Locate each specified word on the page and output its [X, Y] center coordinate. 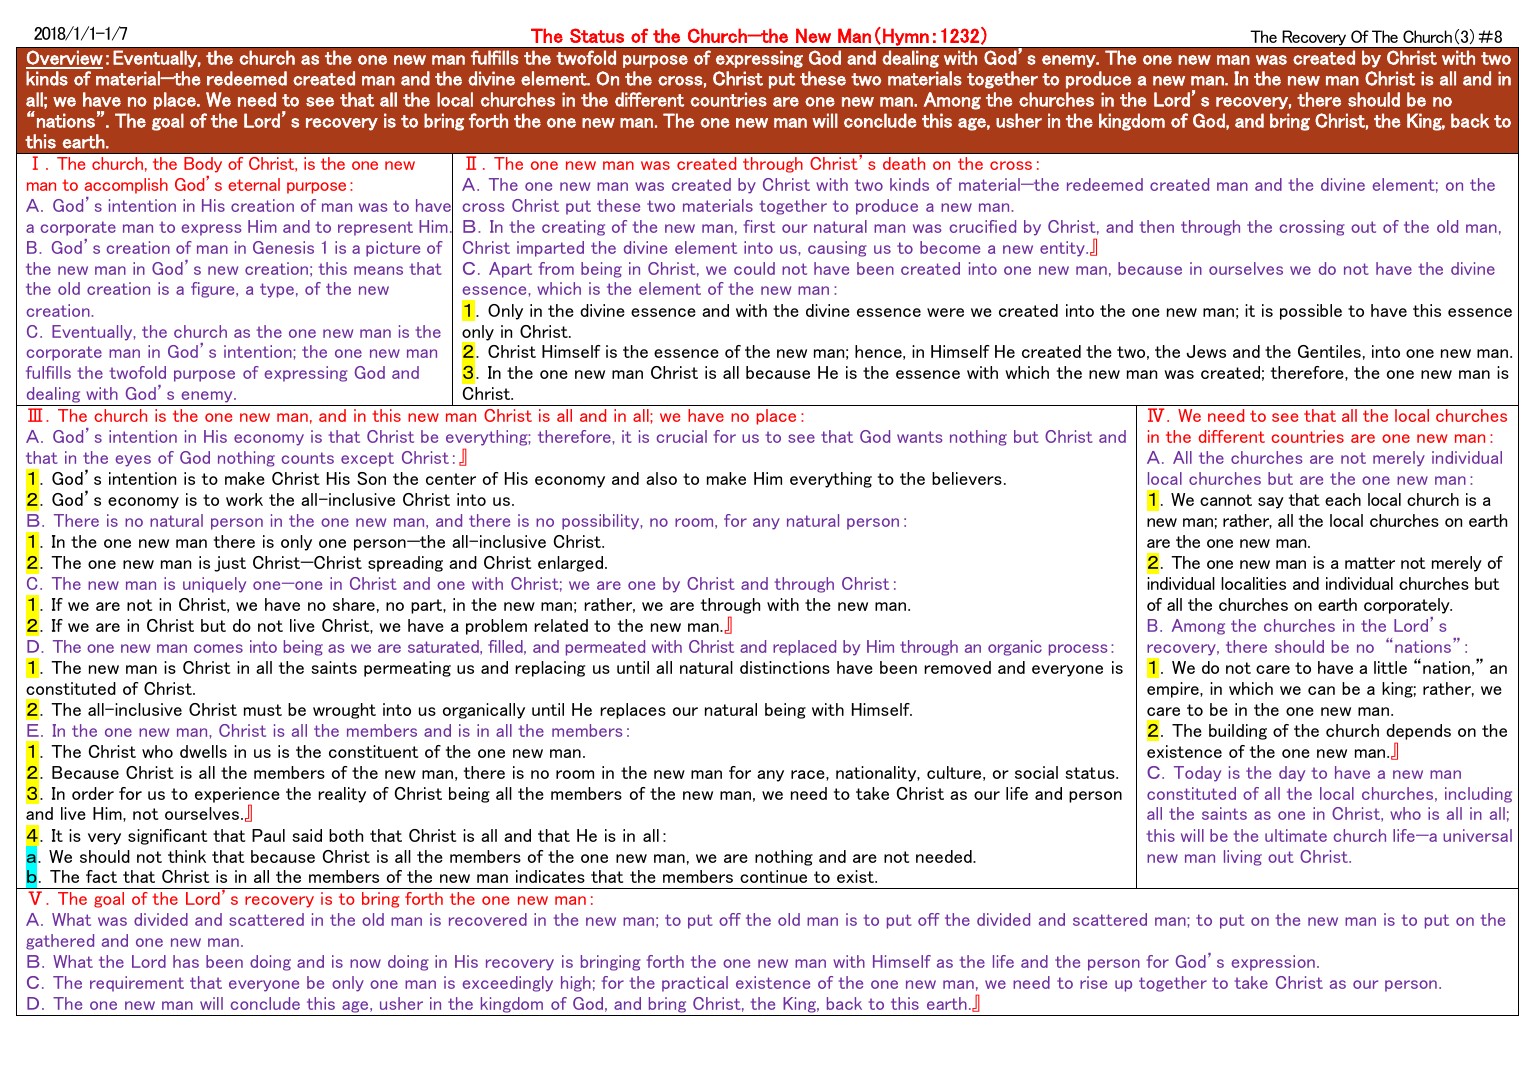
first [759, 226]
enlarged [572, 564]
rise [1093, 982]
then [1157, 226]
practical [695, 984]
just [230, 564]
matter [1370, 563]
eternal [254, 184]
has [186, 961]
